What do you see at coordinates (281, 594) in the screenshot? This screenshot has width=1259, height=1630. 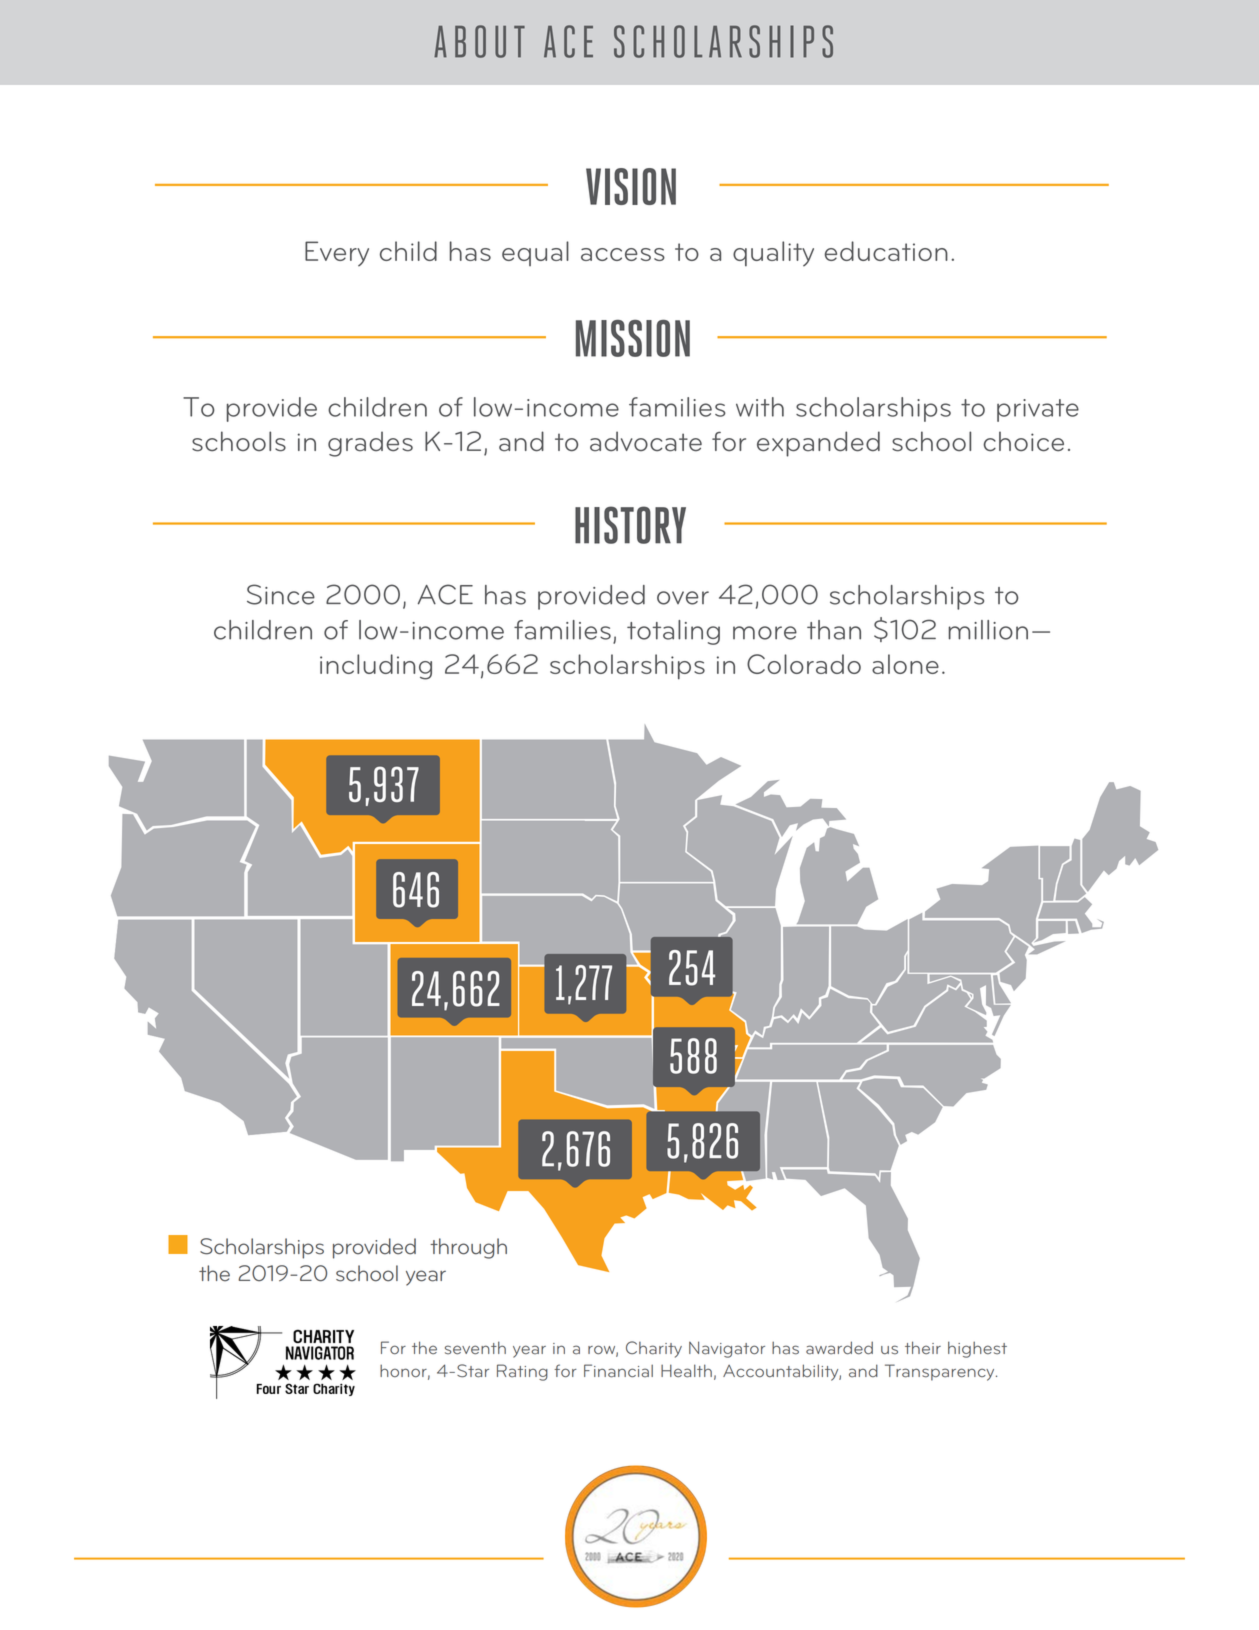 I see `Since` at bounding box center [281, 594].
